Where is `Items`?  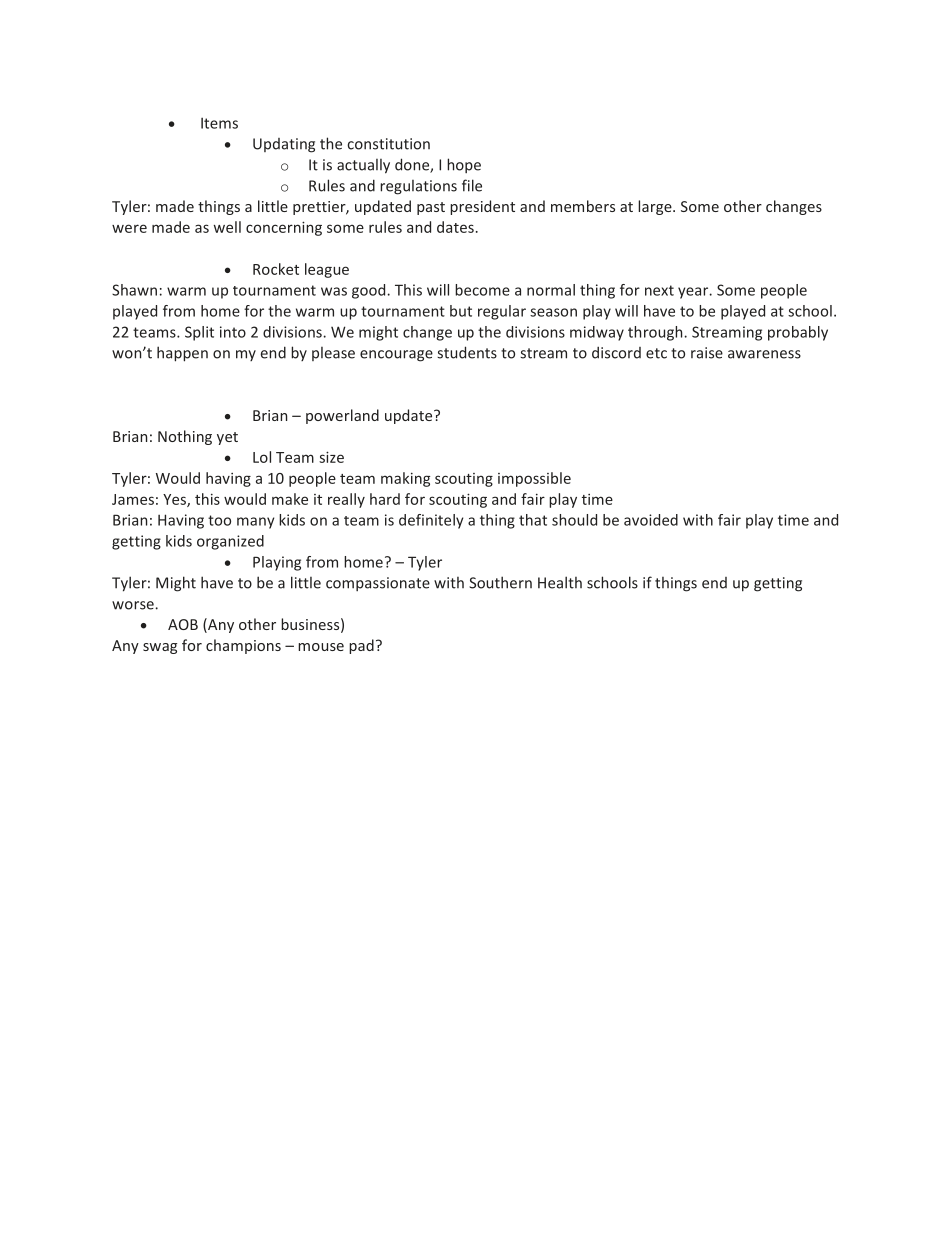 Items is located at coordinates (219, 123).
